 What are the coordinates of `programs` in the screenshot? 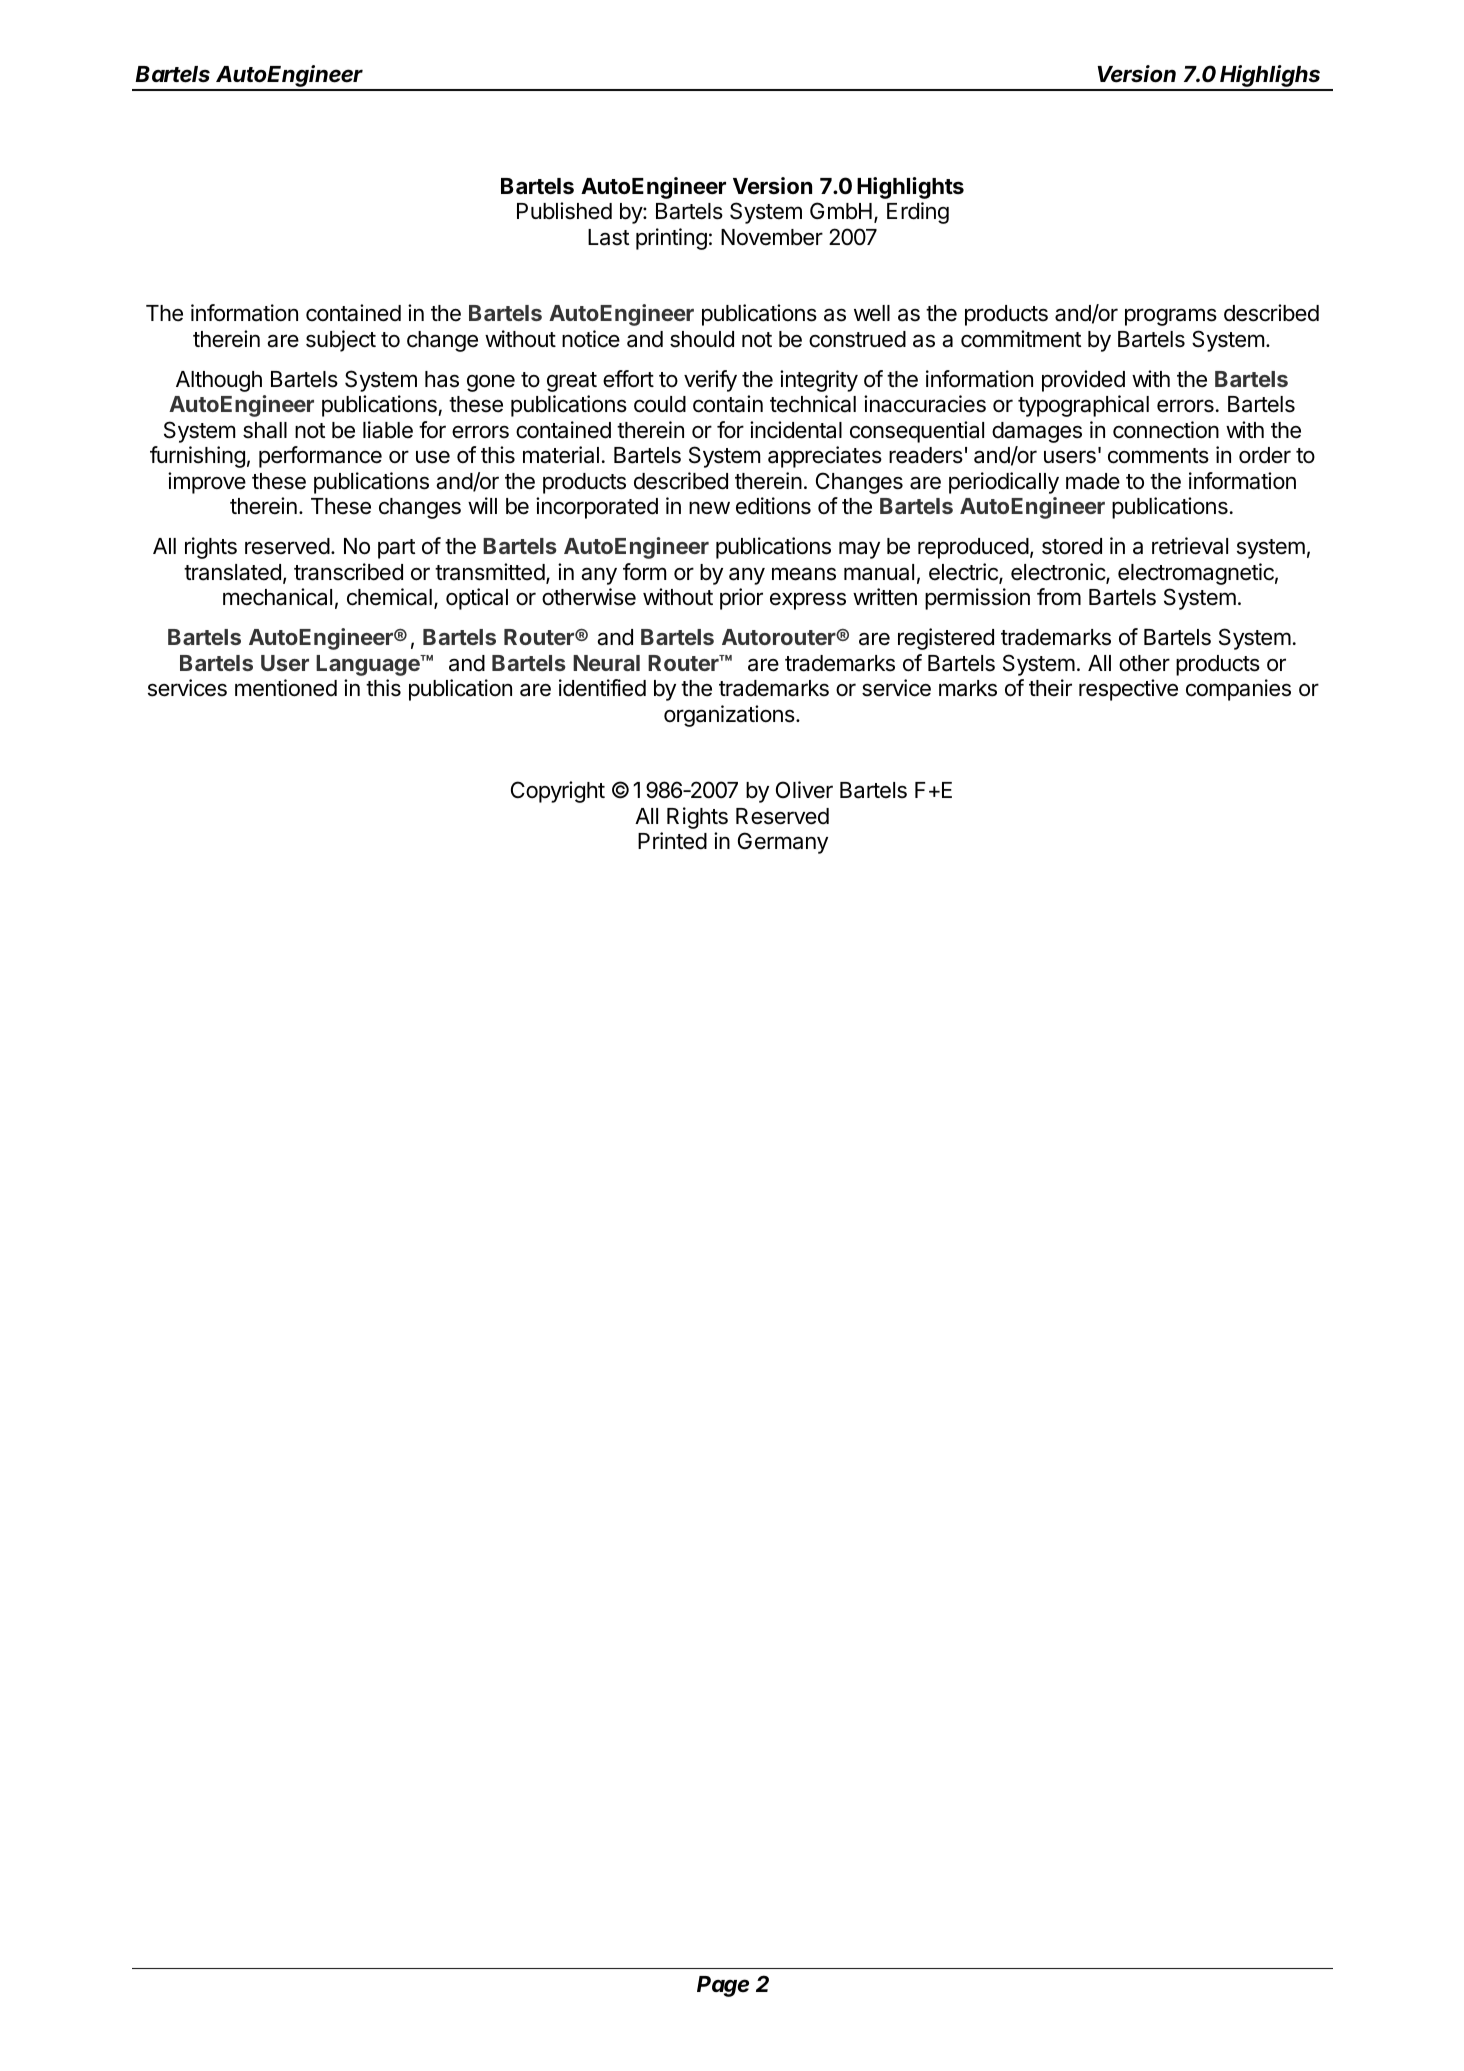 It's located at (1171, 317).
